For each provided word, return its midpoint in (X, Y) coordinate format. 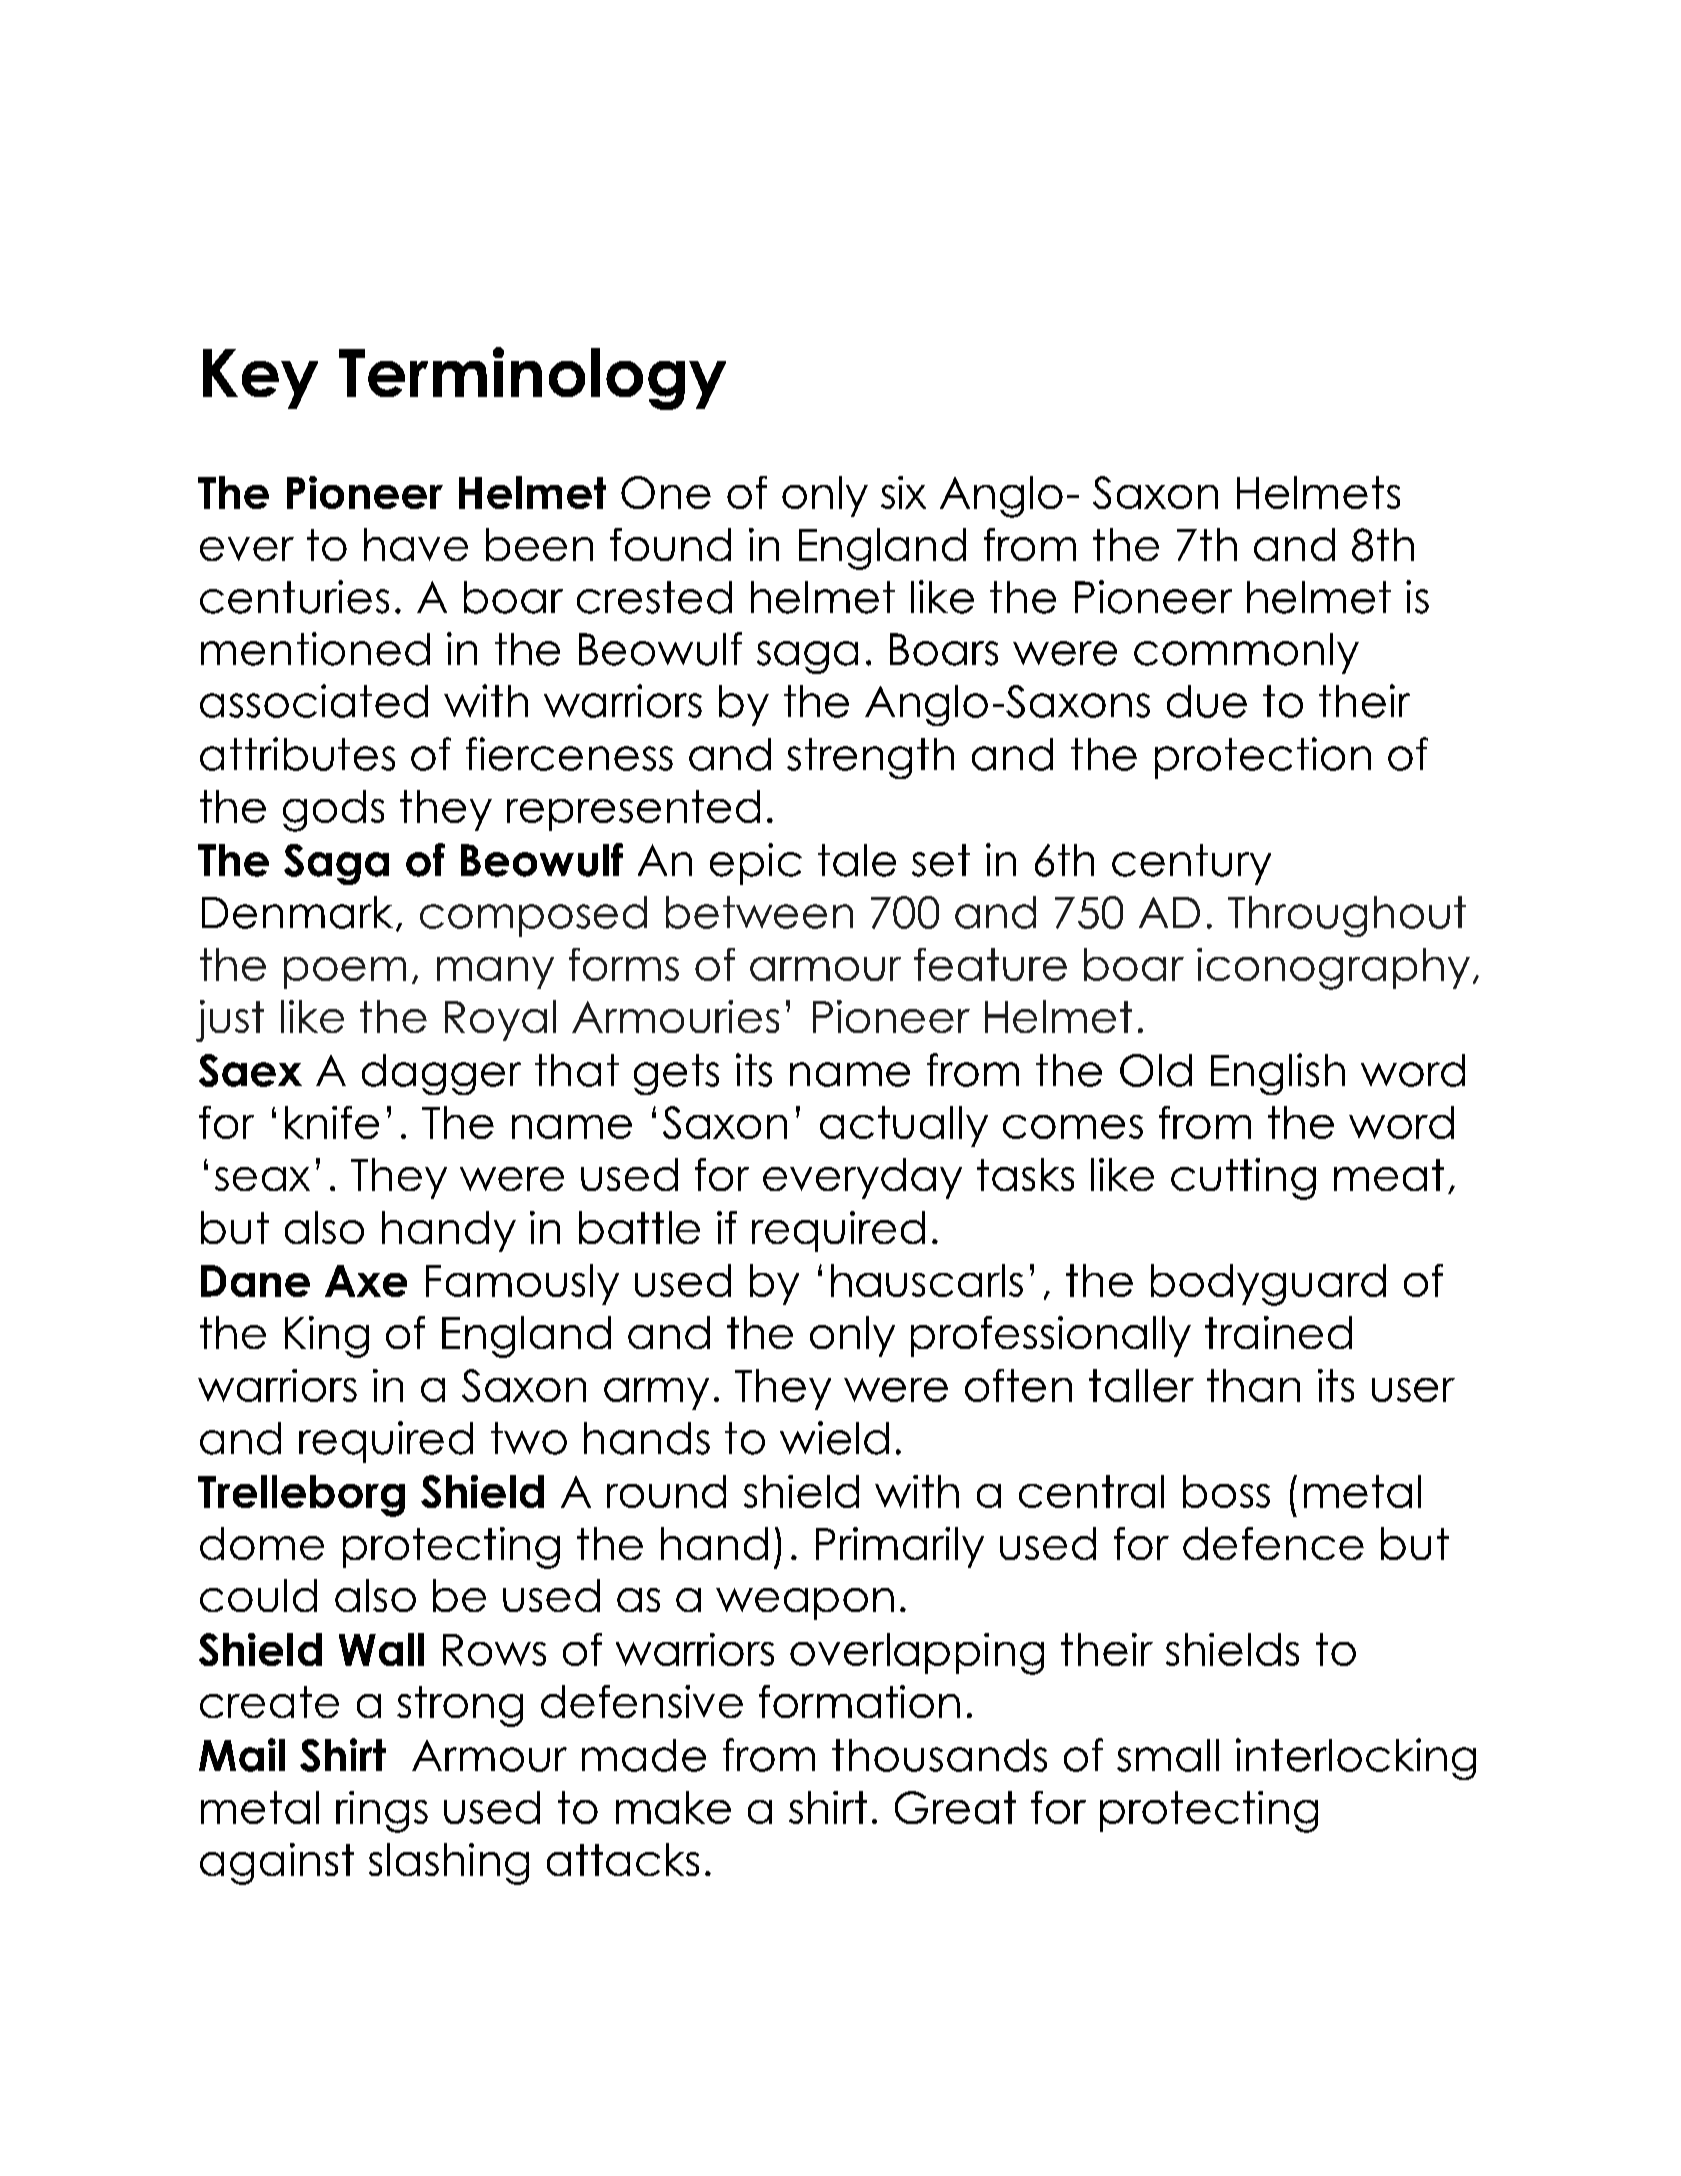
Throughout (1347, 916)
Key (260, 379)
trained (1278, 1332)
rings (382, 1812)
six (903, 492)
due (1207, 701)
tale (857, 860)
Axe (366, 1281)
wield (834, 1438)
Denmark (297, 912)
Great (955, 1807)
